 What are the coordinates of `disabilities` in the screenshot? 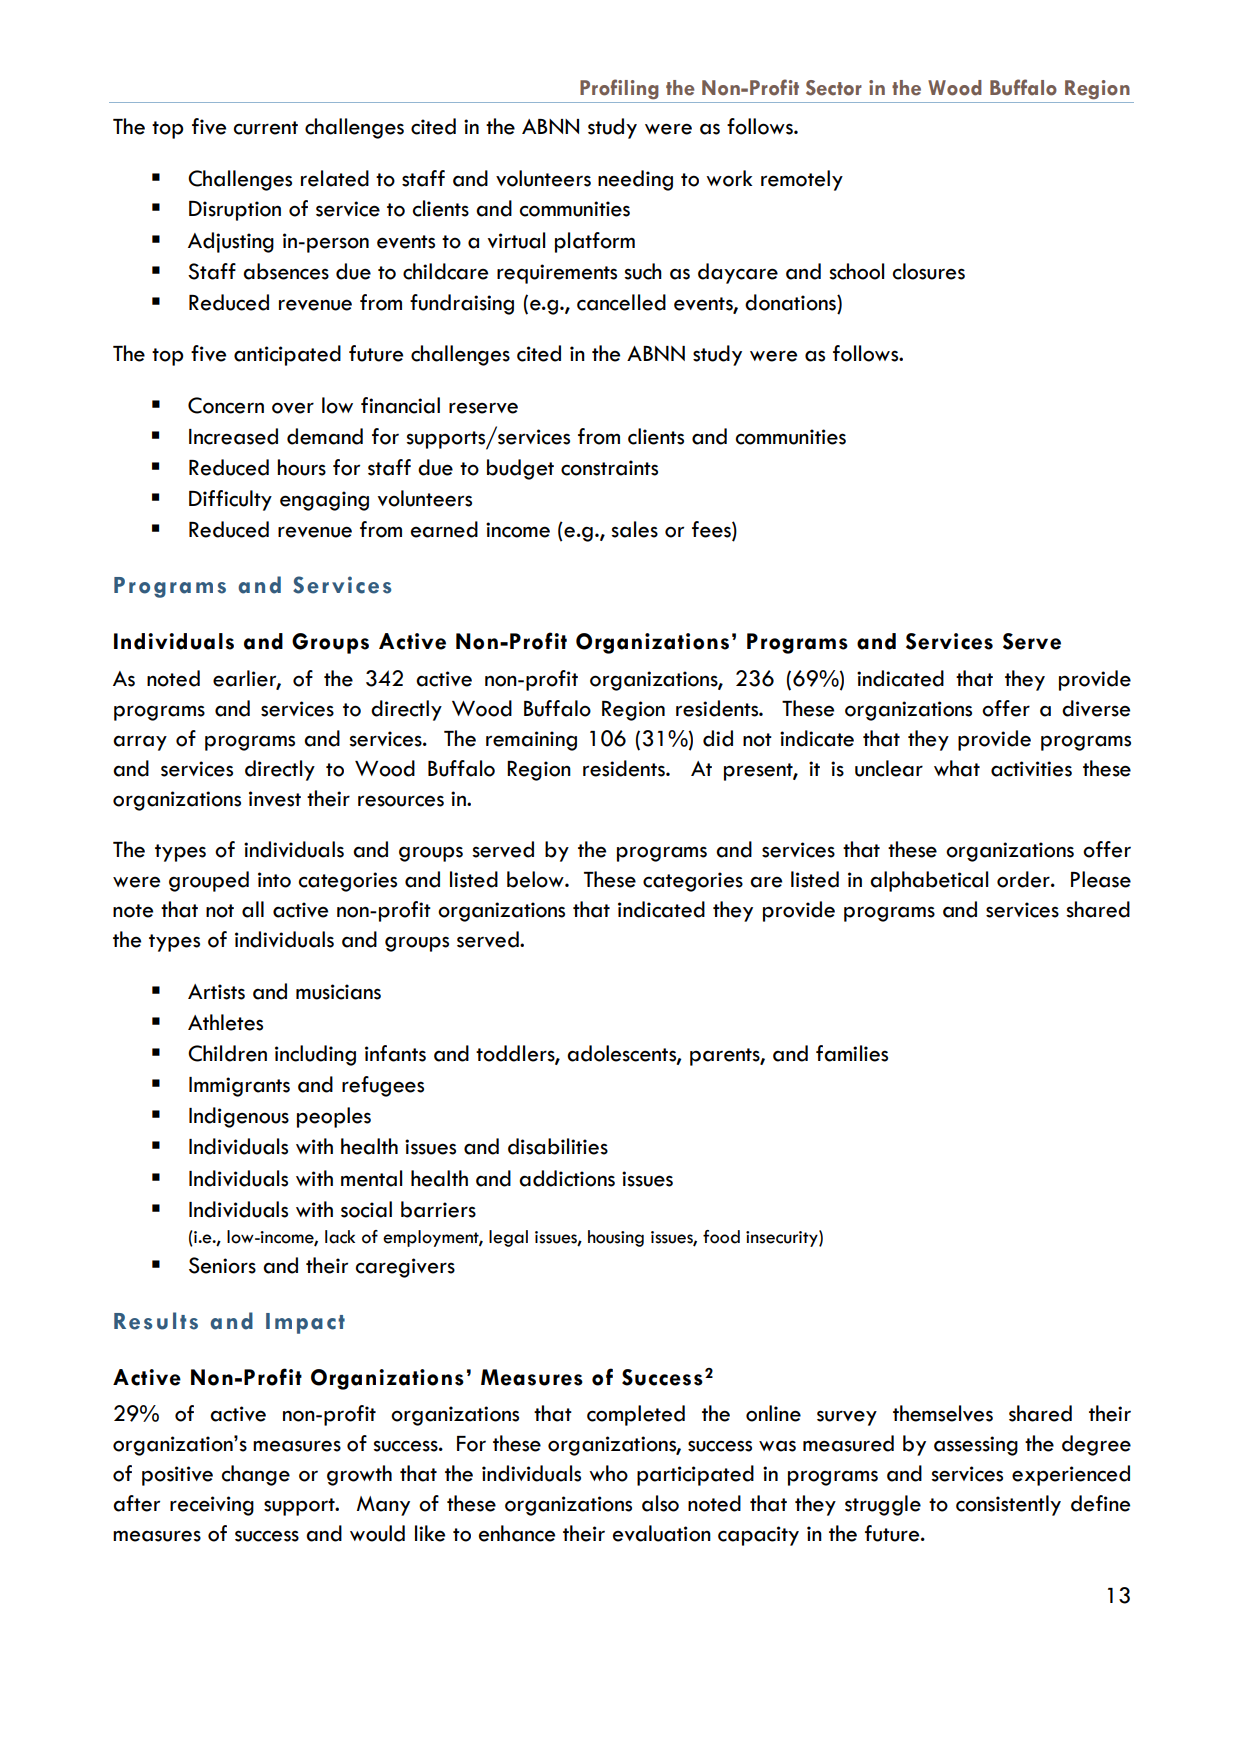 It's located at (558, 1146).
